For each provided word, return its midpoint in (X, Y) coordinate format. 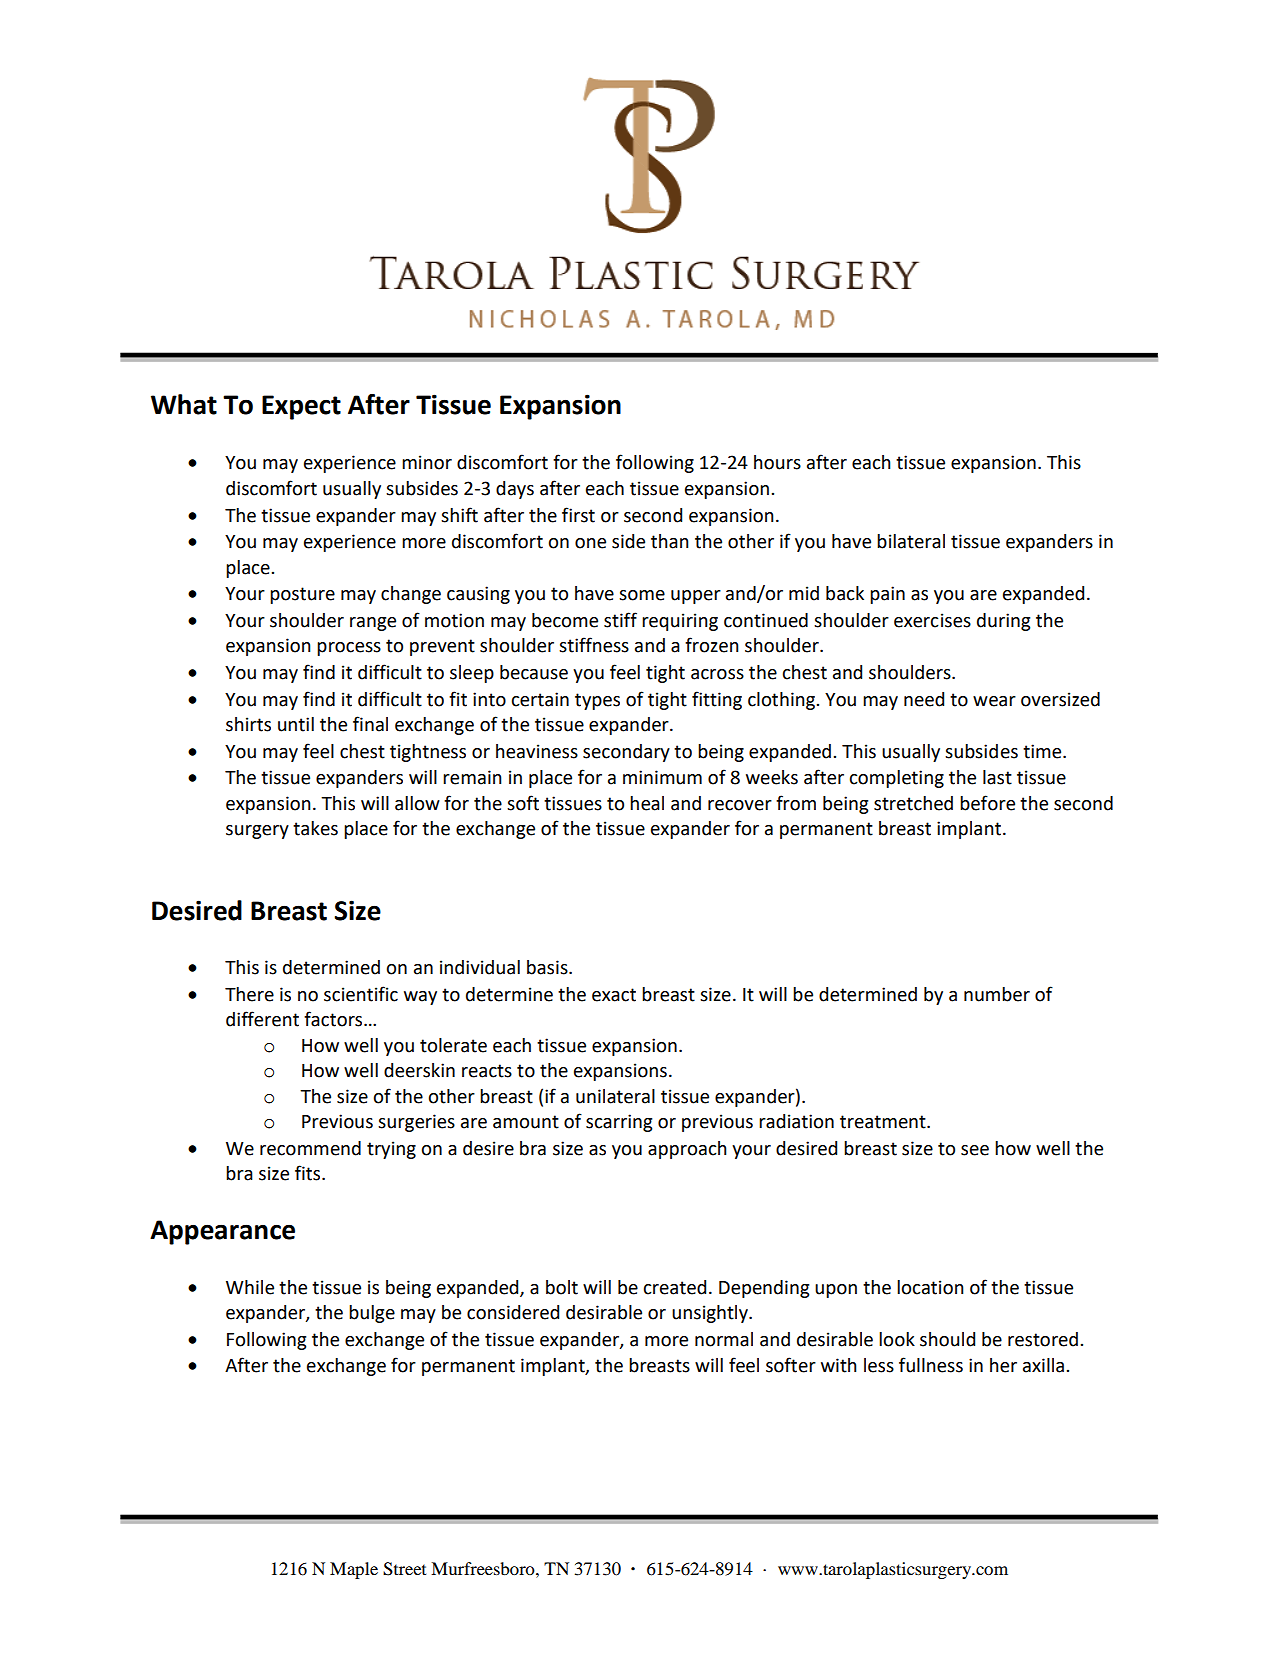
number (997, 994)
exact (614, 995)
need (924, 699)
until (296, 724)
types (597, 701)
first (578, 515)
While (250, 1287)
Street (404, 1569)
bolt (562, 1287)
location (930, 1287)
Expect (301, 407)
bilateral (911, 541)
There (249, 994)
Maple (354, 1570)
